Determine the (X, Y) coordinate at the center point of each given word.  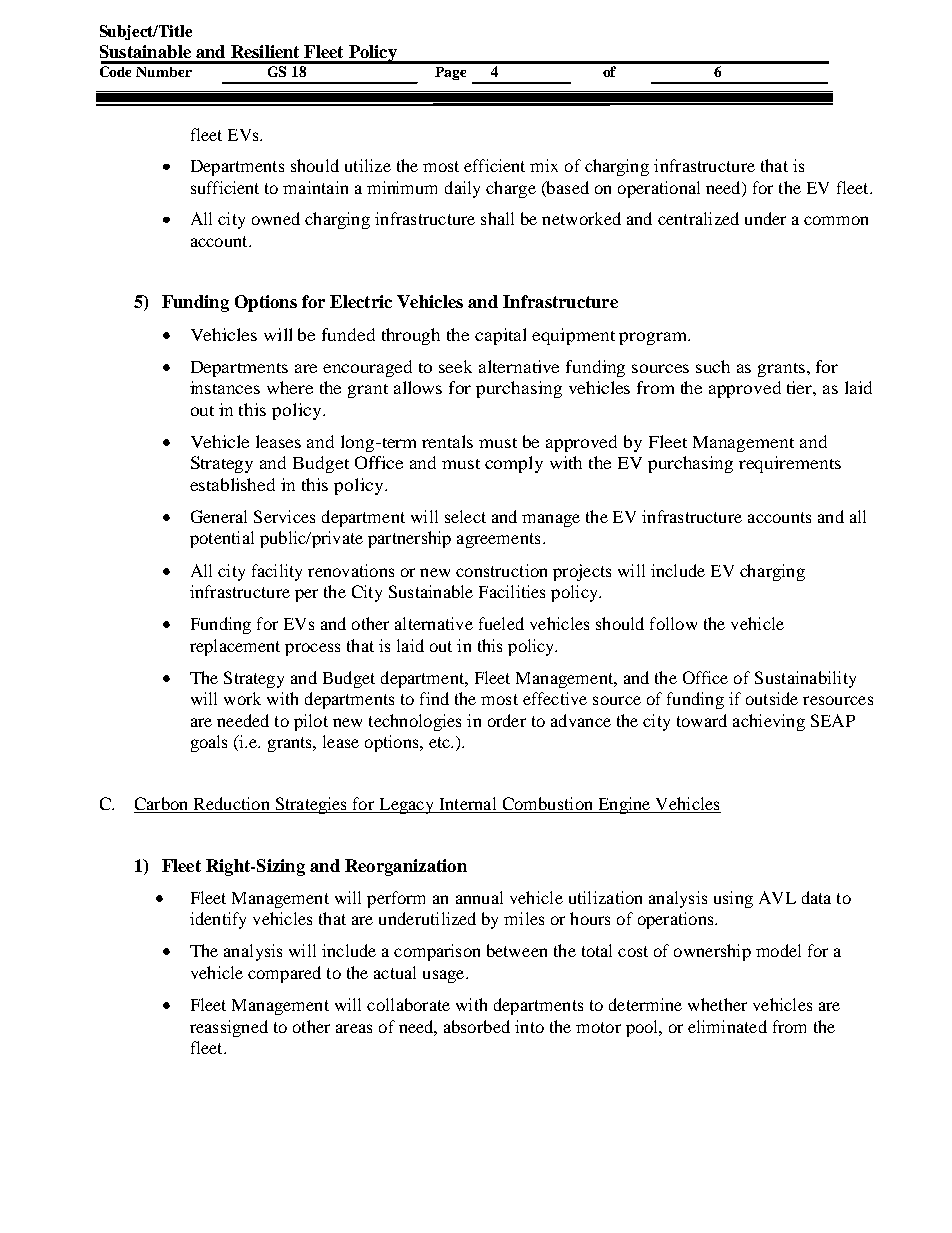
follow (673, 623)
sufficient (225, 187)
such (713, 366)
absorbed (477, 1026)
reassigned (229, 1028)
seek (455, 366)
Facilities (512, 591)
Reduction (231, 805)
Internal (468, 805)
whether (717, 1004)
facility (277, 572)
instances (225, 387)
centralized (698, 218)
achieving (769, 722)
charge (511, 189)
